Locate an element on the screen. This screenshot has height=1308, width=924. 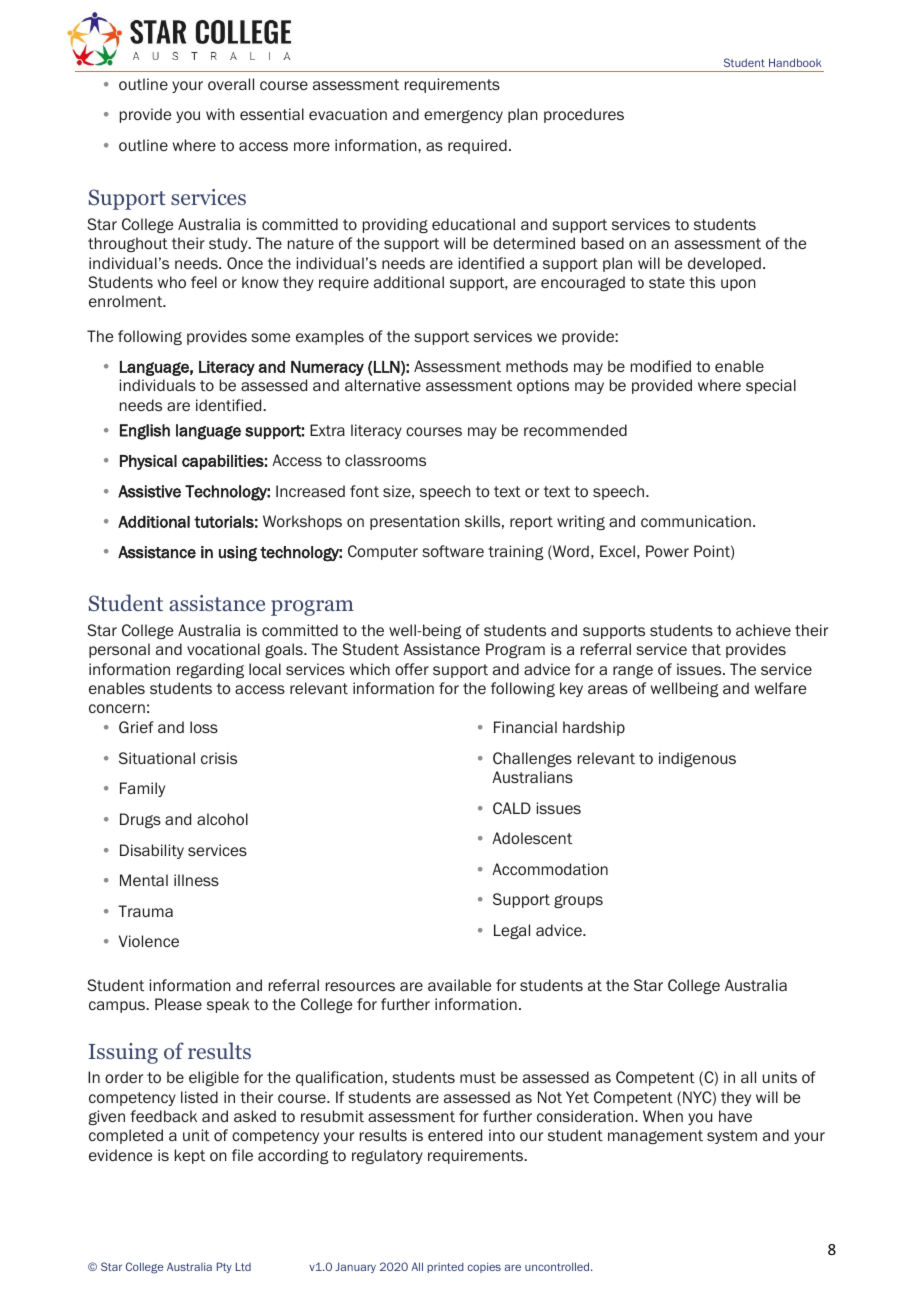
regarding is located at coordinates (210, 670).
